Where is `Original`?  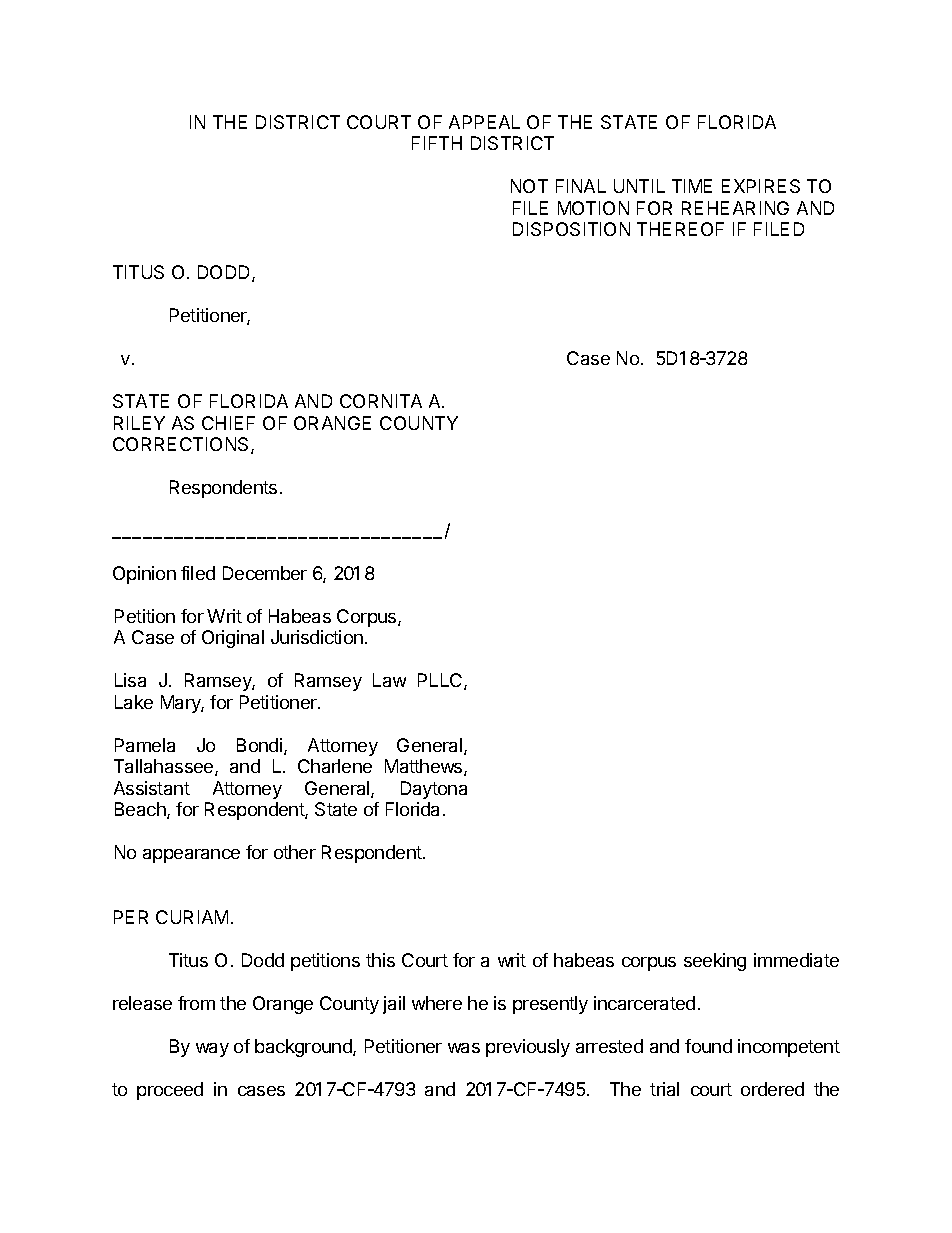
Original is located at coordinates (233, 639).
